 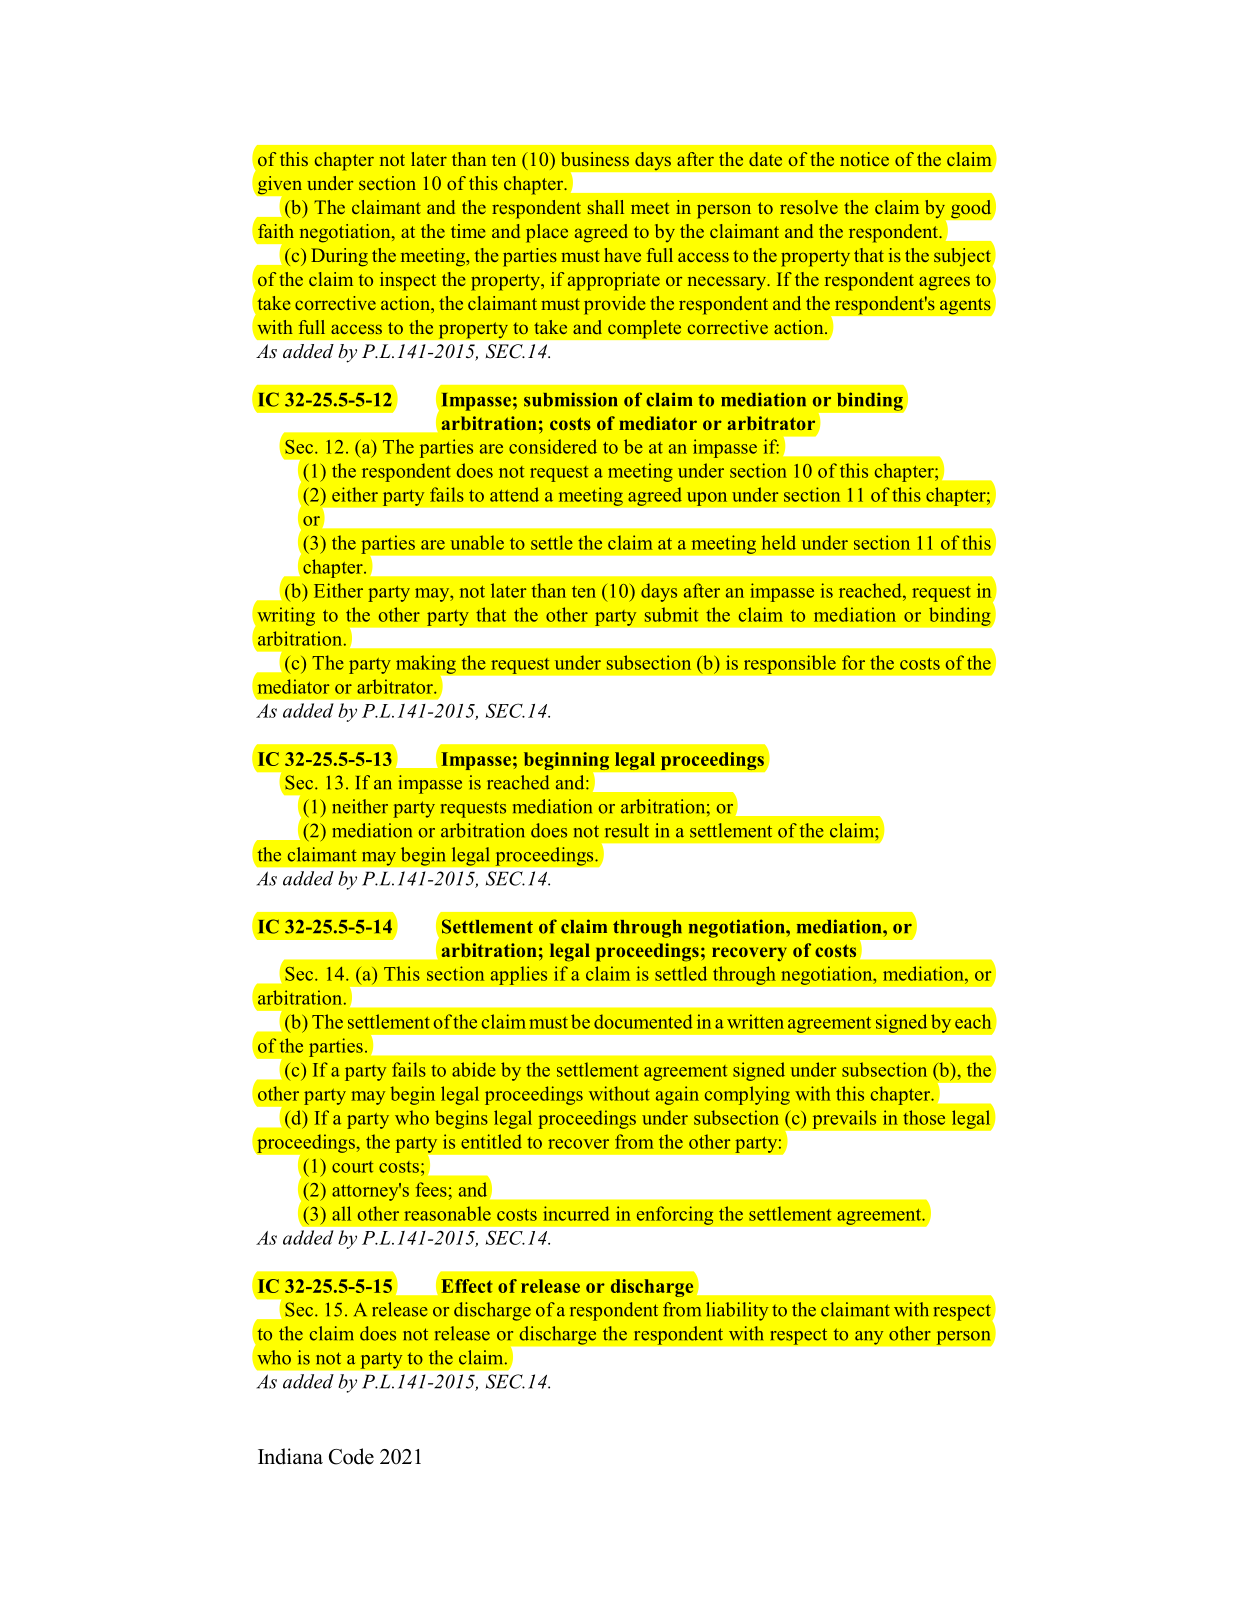 What do you see at coordinates (643, 1021) in the screenshot?
I see `documented` at bounding box center [643, 1021].
